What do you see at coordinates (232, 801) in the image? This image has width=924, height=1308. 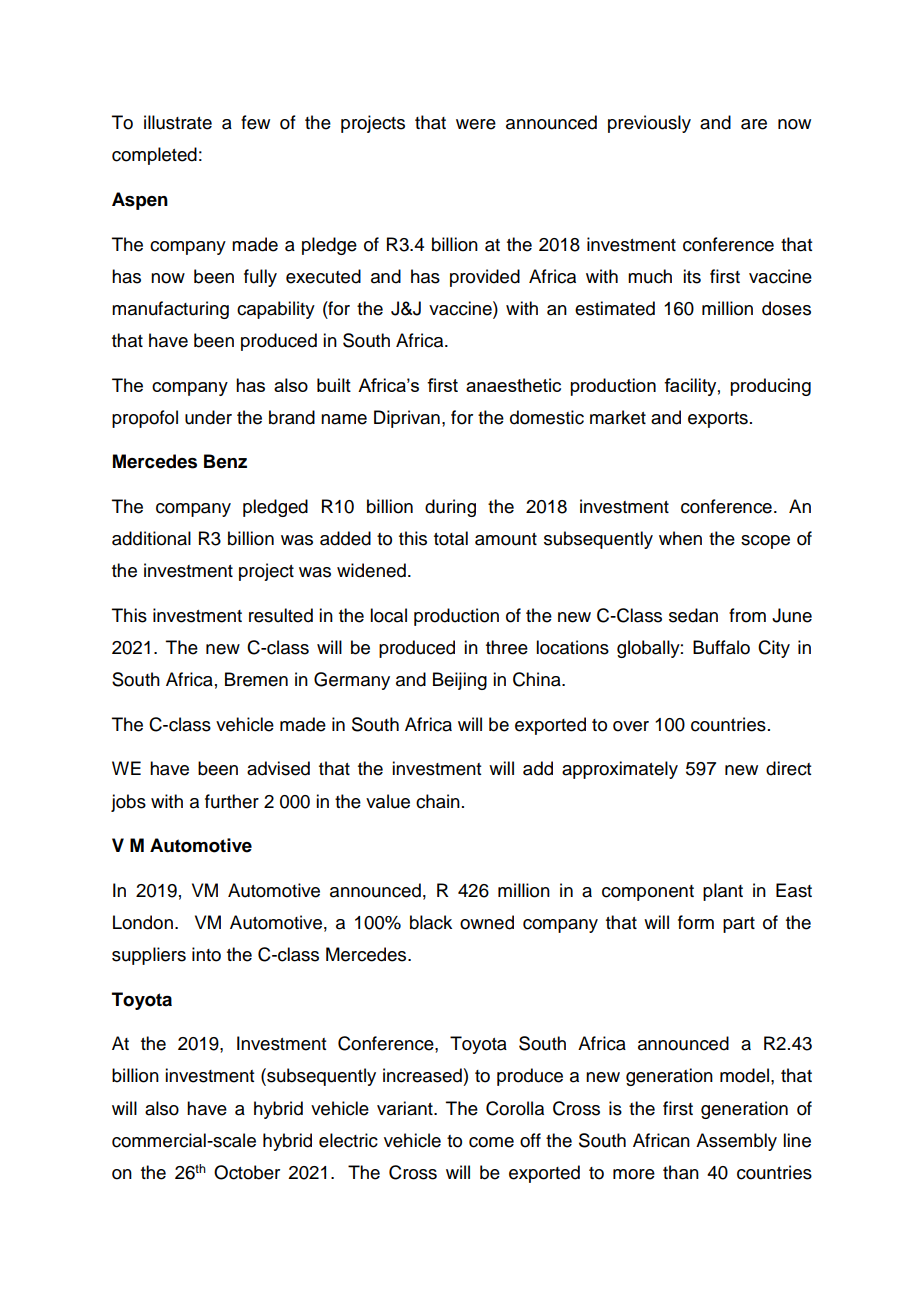 I see `further` at bounding box center [232, 801].
